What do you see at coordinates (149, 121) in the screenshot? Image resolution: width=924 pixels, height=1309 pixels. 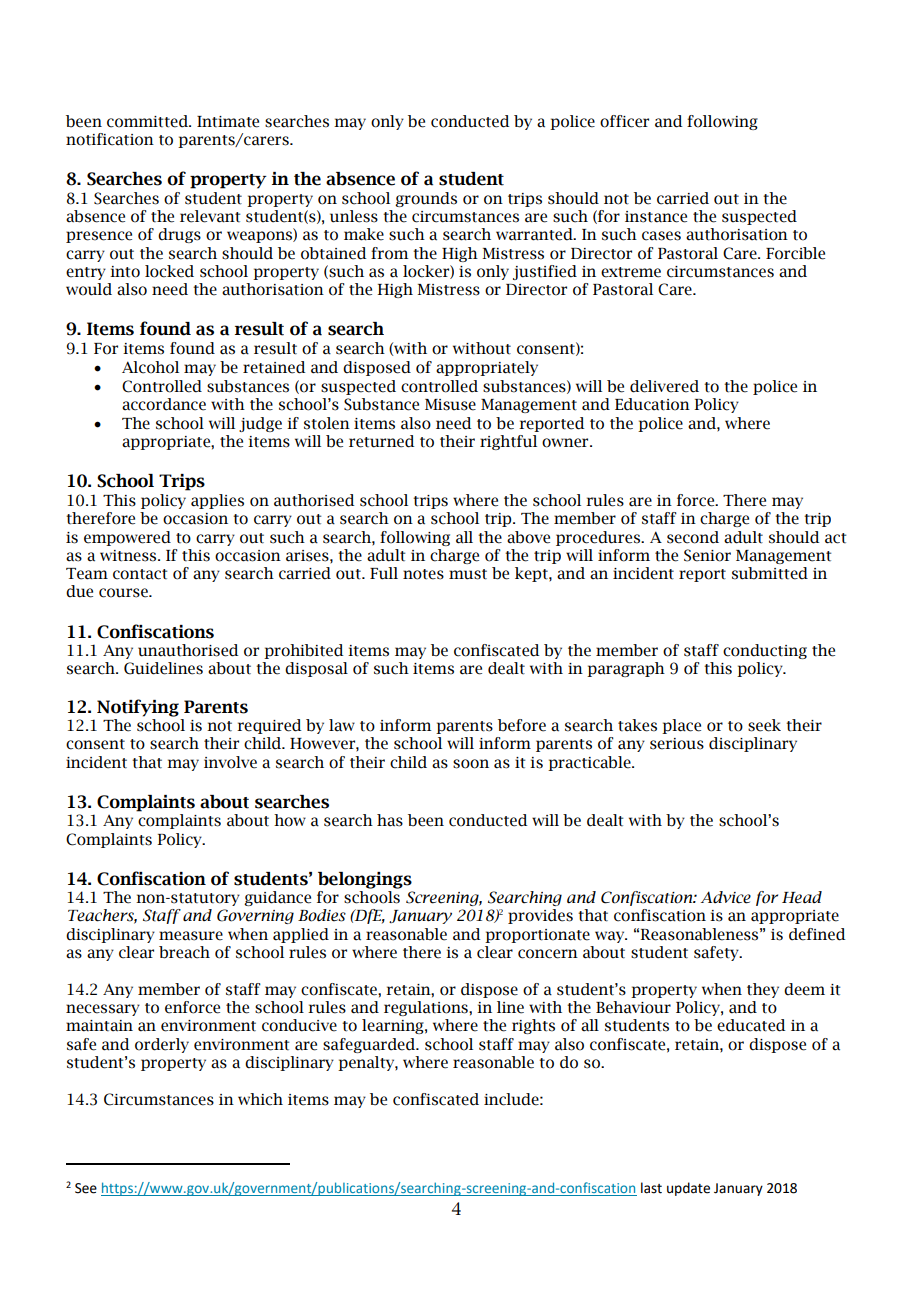 I see `committed` at bounding box center [149, 121].
